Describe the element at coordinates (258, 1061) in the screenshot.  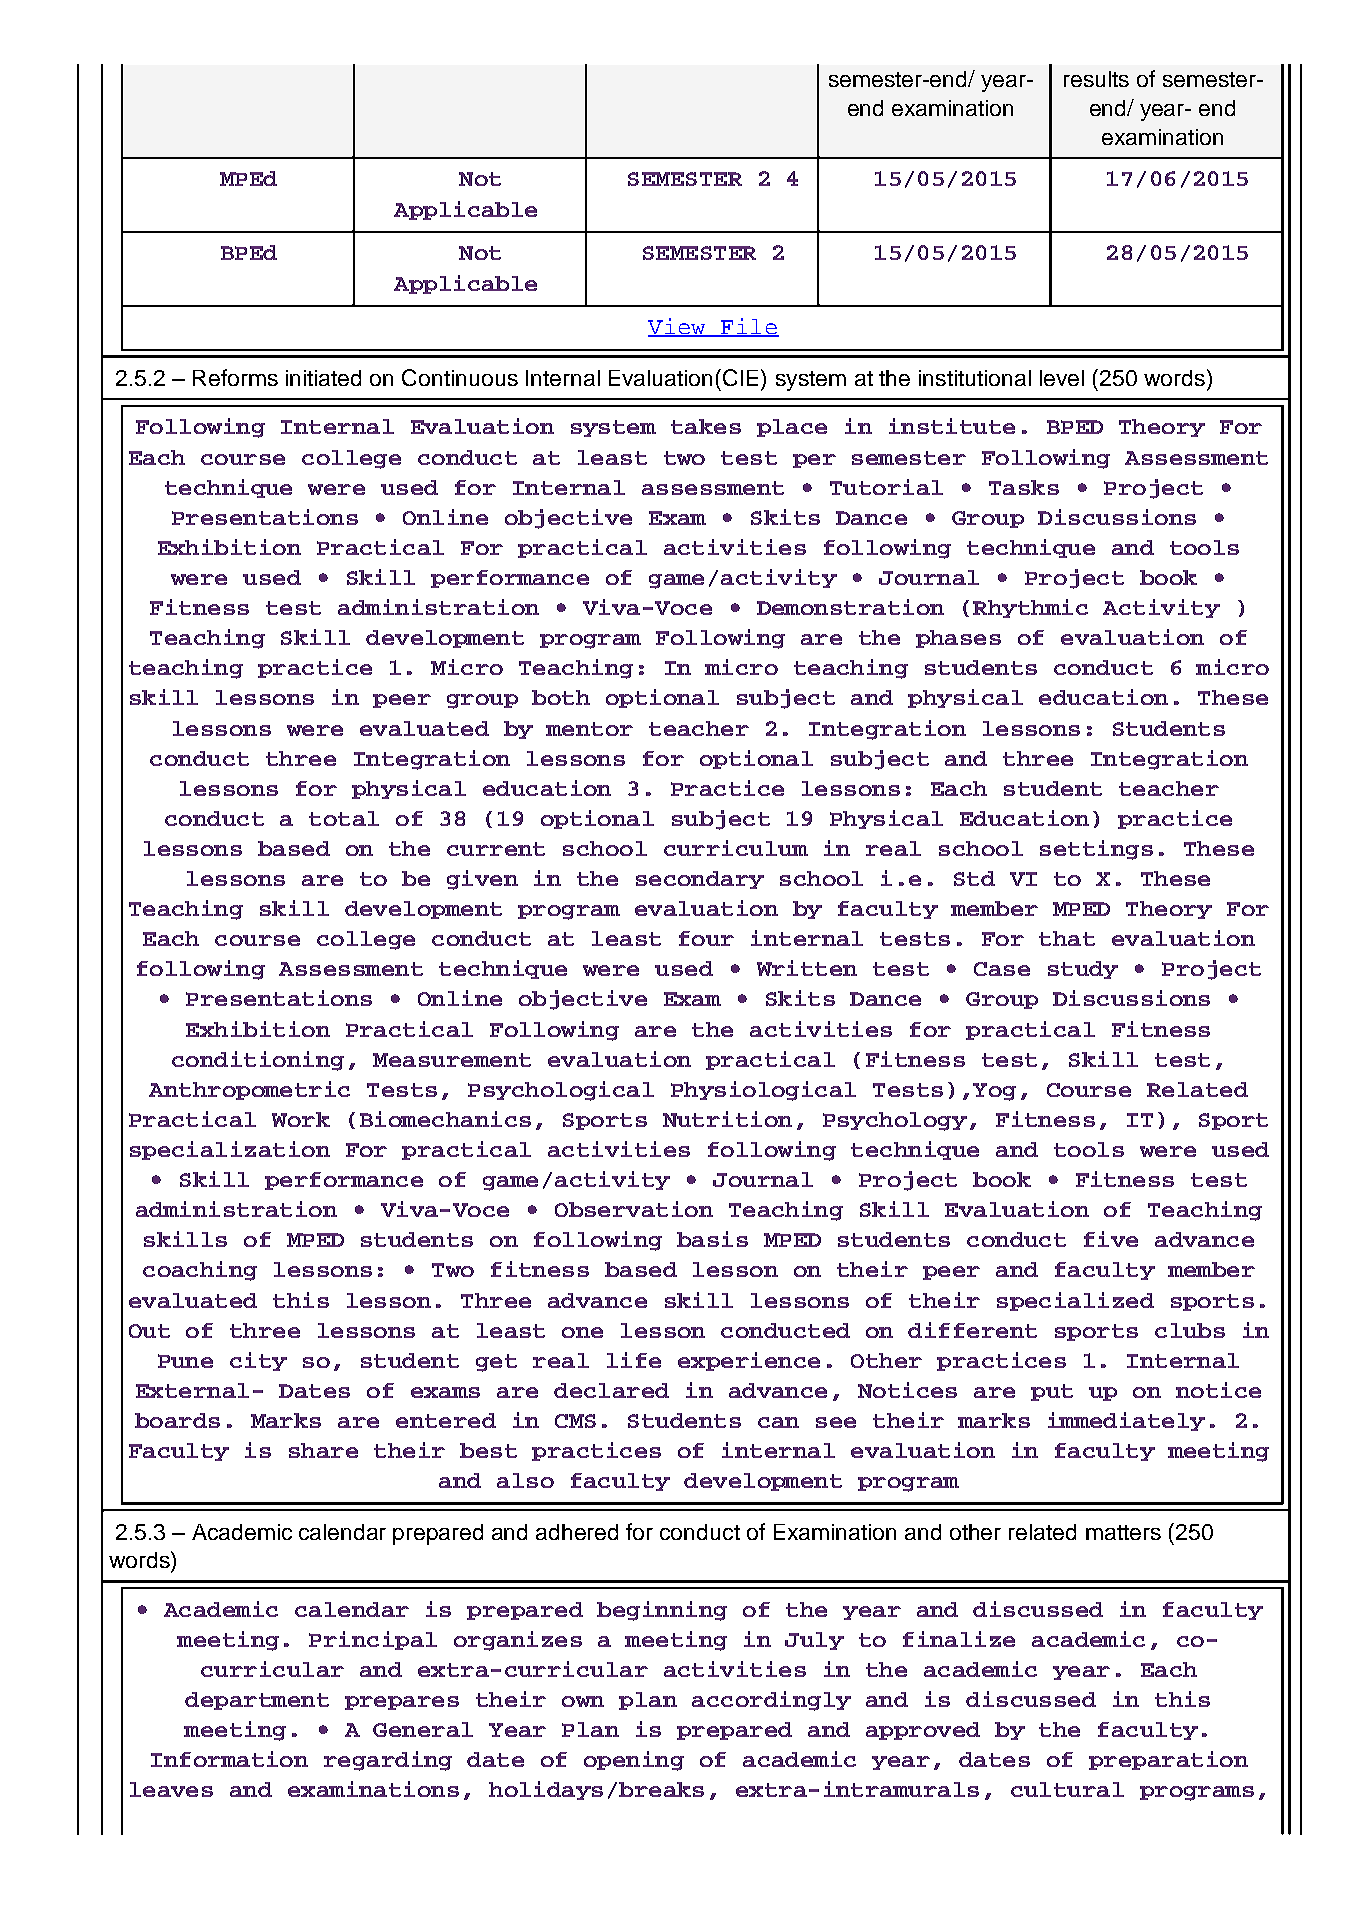
I see `conditioning` at that location.
